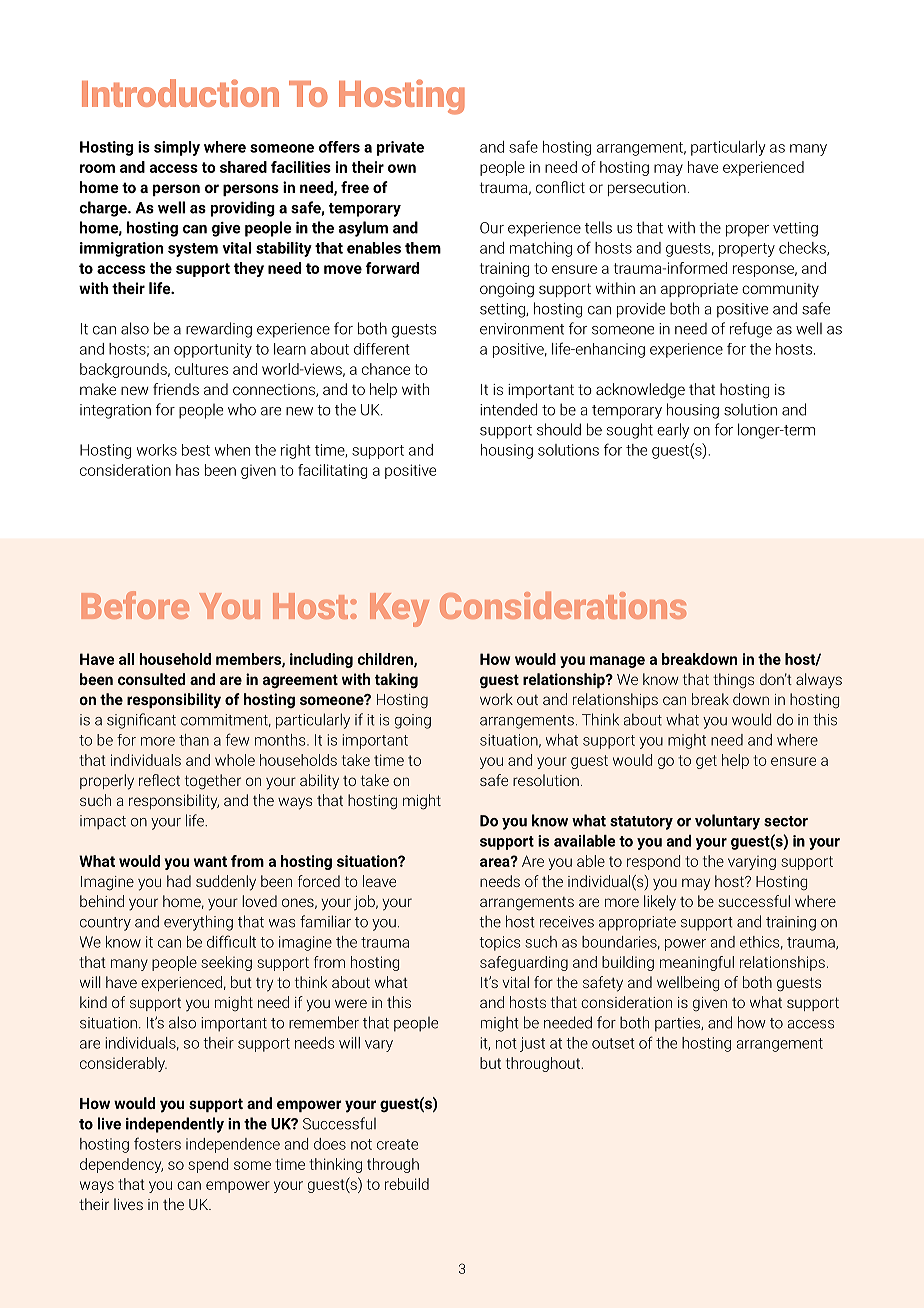 The width and height of the screenshot is (924, 1308). Describe the element at coordinates (179, 881) in the screenshot. I see `had` at that location.
